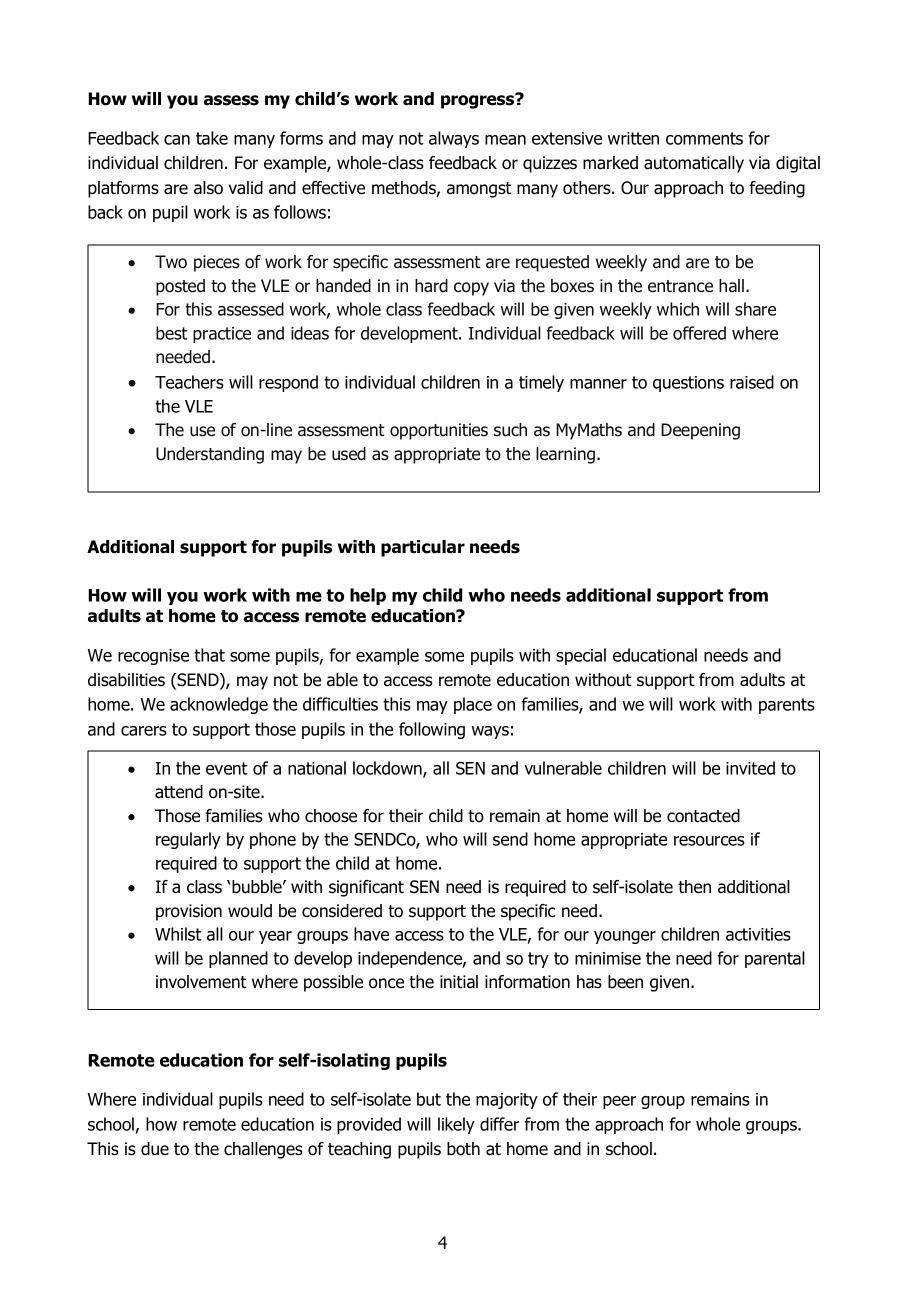  Describe the element at coordinates (212, 138) in the screenshot. I see `take` at that location.
